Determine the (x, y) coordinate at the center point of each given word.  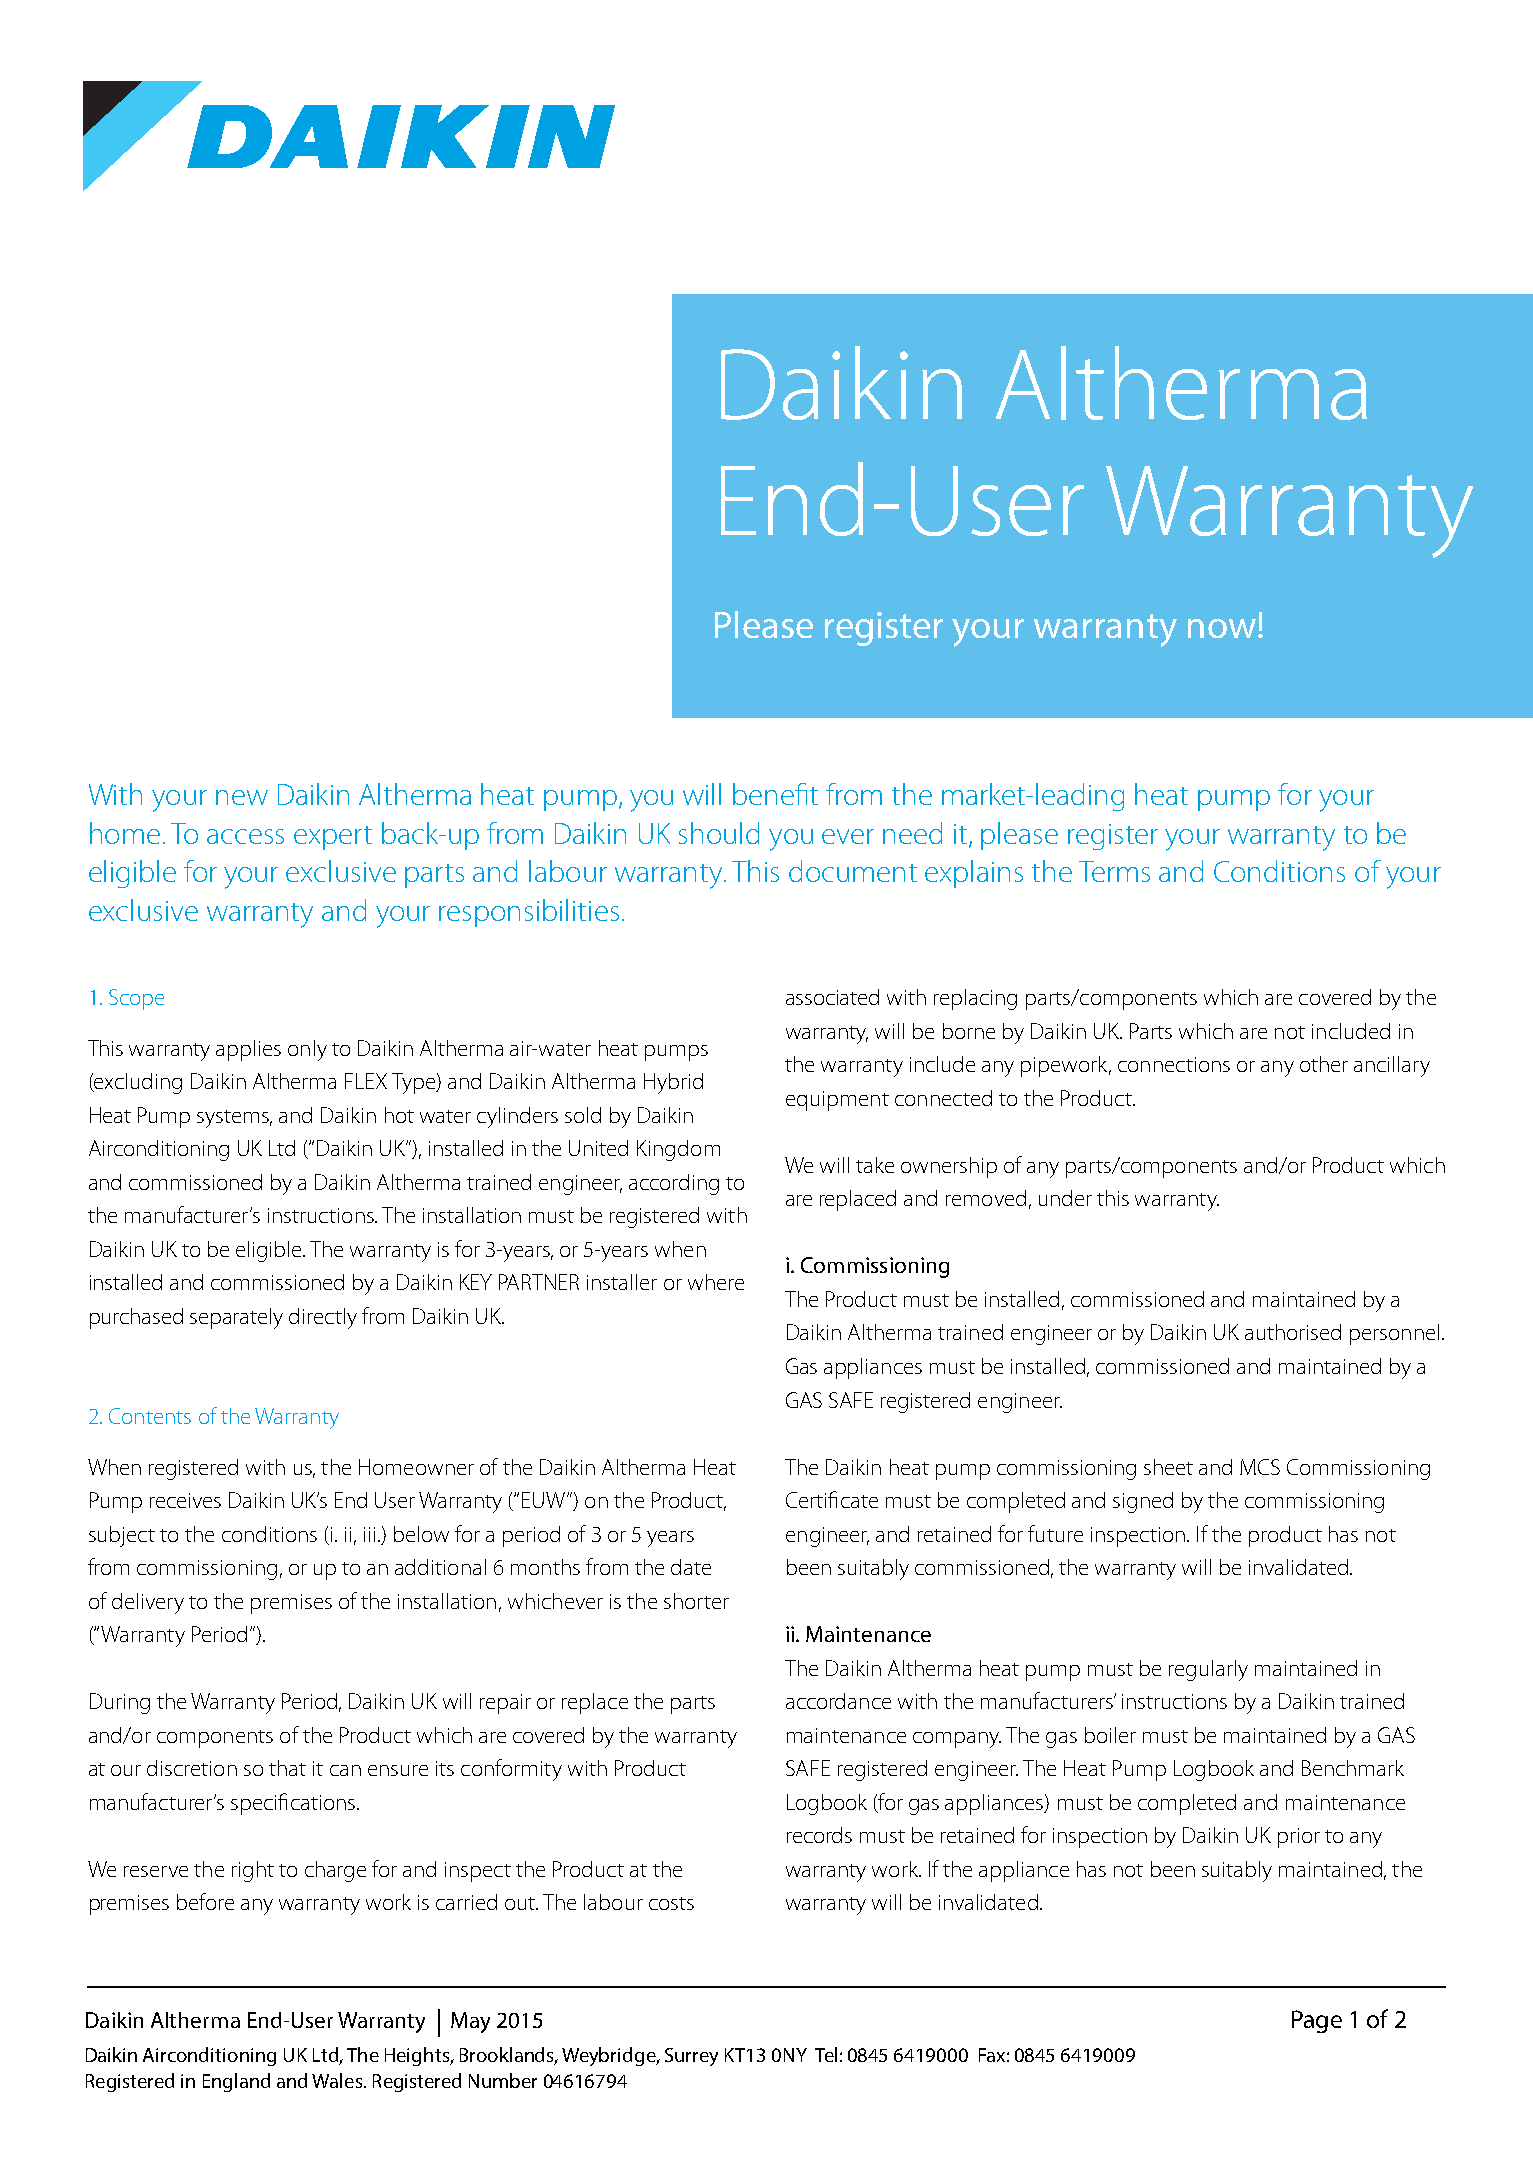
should (719, 833)
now (1222, 628)
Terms (1114, 871)
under (1065, 1198)
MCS (1260, 1467)
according (674, 1184)
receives (185, 1500)
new (242, 797)
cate (859, 1501)
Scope (136, 999)
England (236, 2082)
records (819, 1835)
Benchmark (1353, 1768)
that (287, 1768)
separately (236, 1318)
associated (832, 997)
